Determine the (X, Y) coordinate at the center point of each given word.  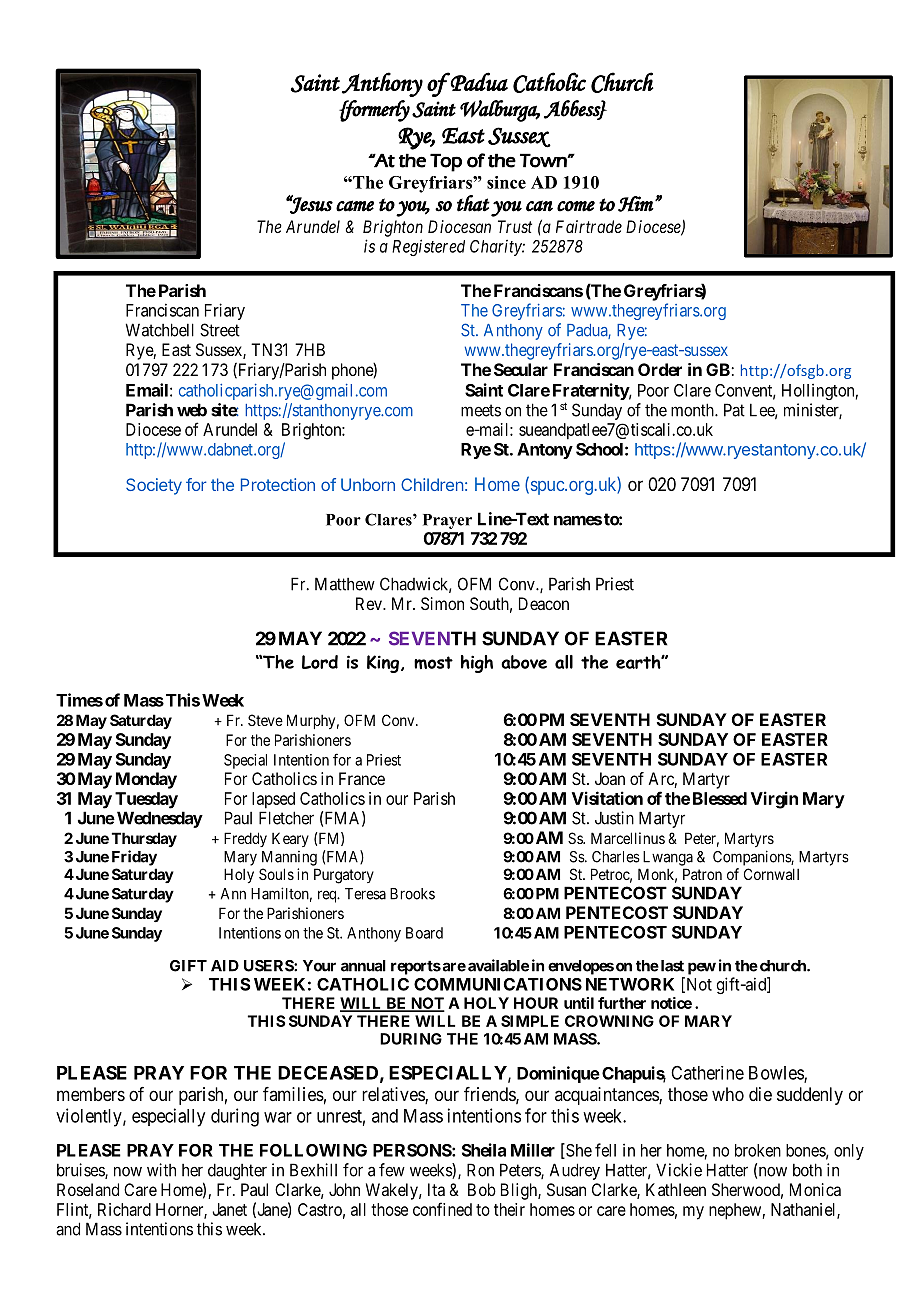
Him (636, 204)
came (355, 206)
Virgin (774, 800)
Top (446, 162)
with (161, 1170)
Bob (482, 1189)
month (693, 410)
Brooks (412, 894)
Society (154, 486)
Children (432, 484)
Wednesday (160, 819)
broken (758, 1150)
